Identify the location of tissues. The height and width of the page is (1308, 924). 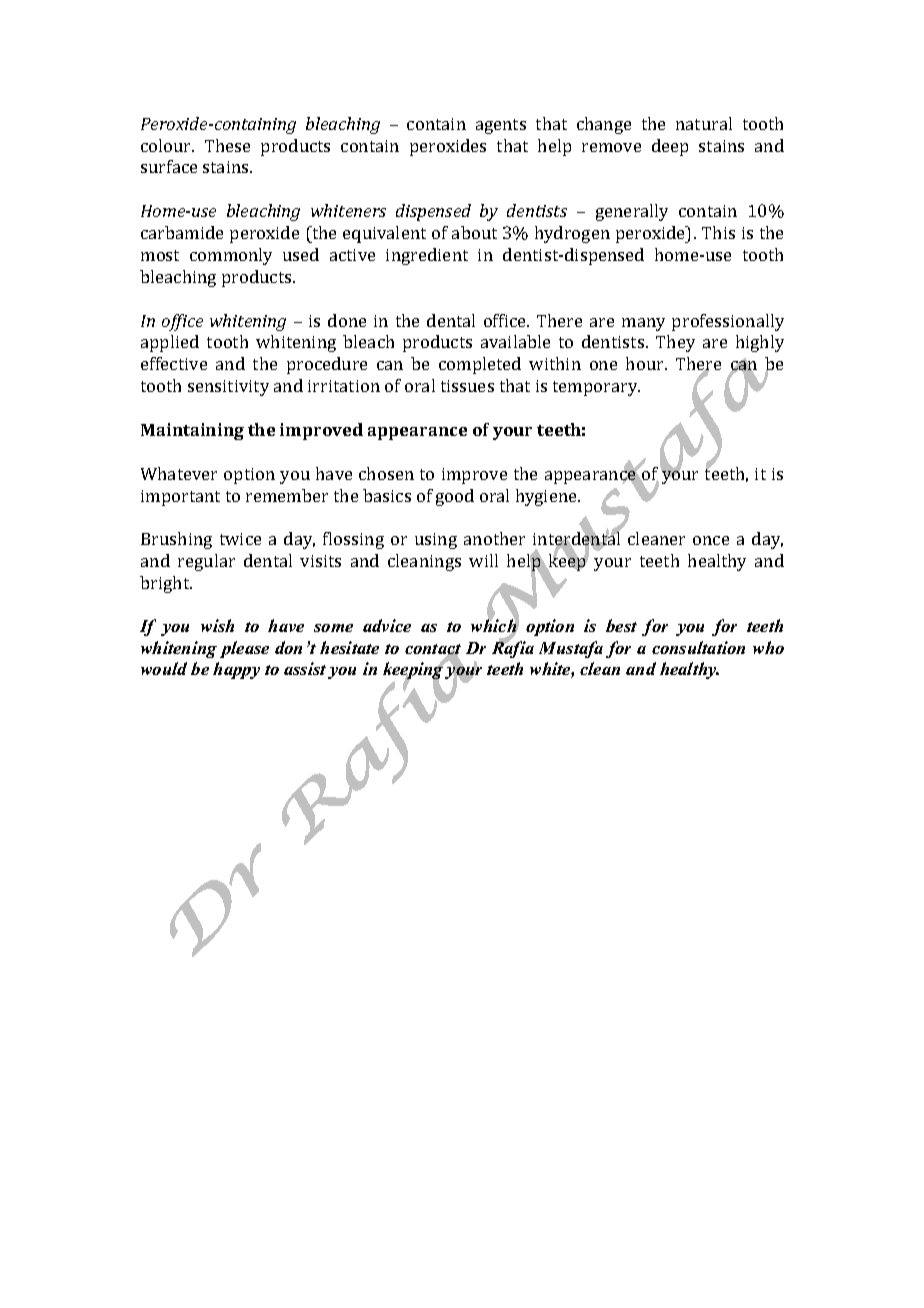
(467, 386).
